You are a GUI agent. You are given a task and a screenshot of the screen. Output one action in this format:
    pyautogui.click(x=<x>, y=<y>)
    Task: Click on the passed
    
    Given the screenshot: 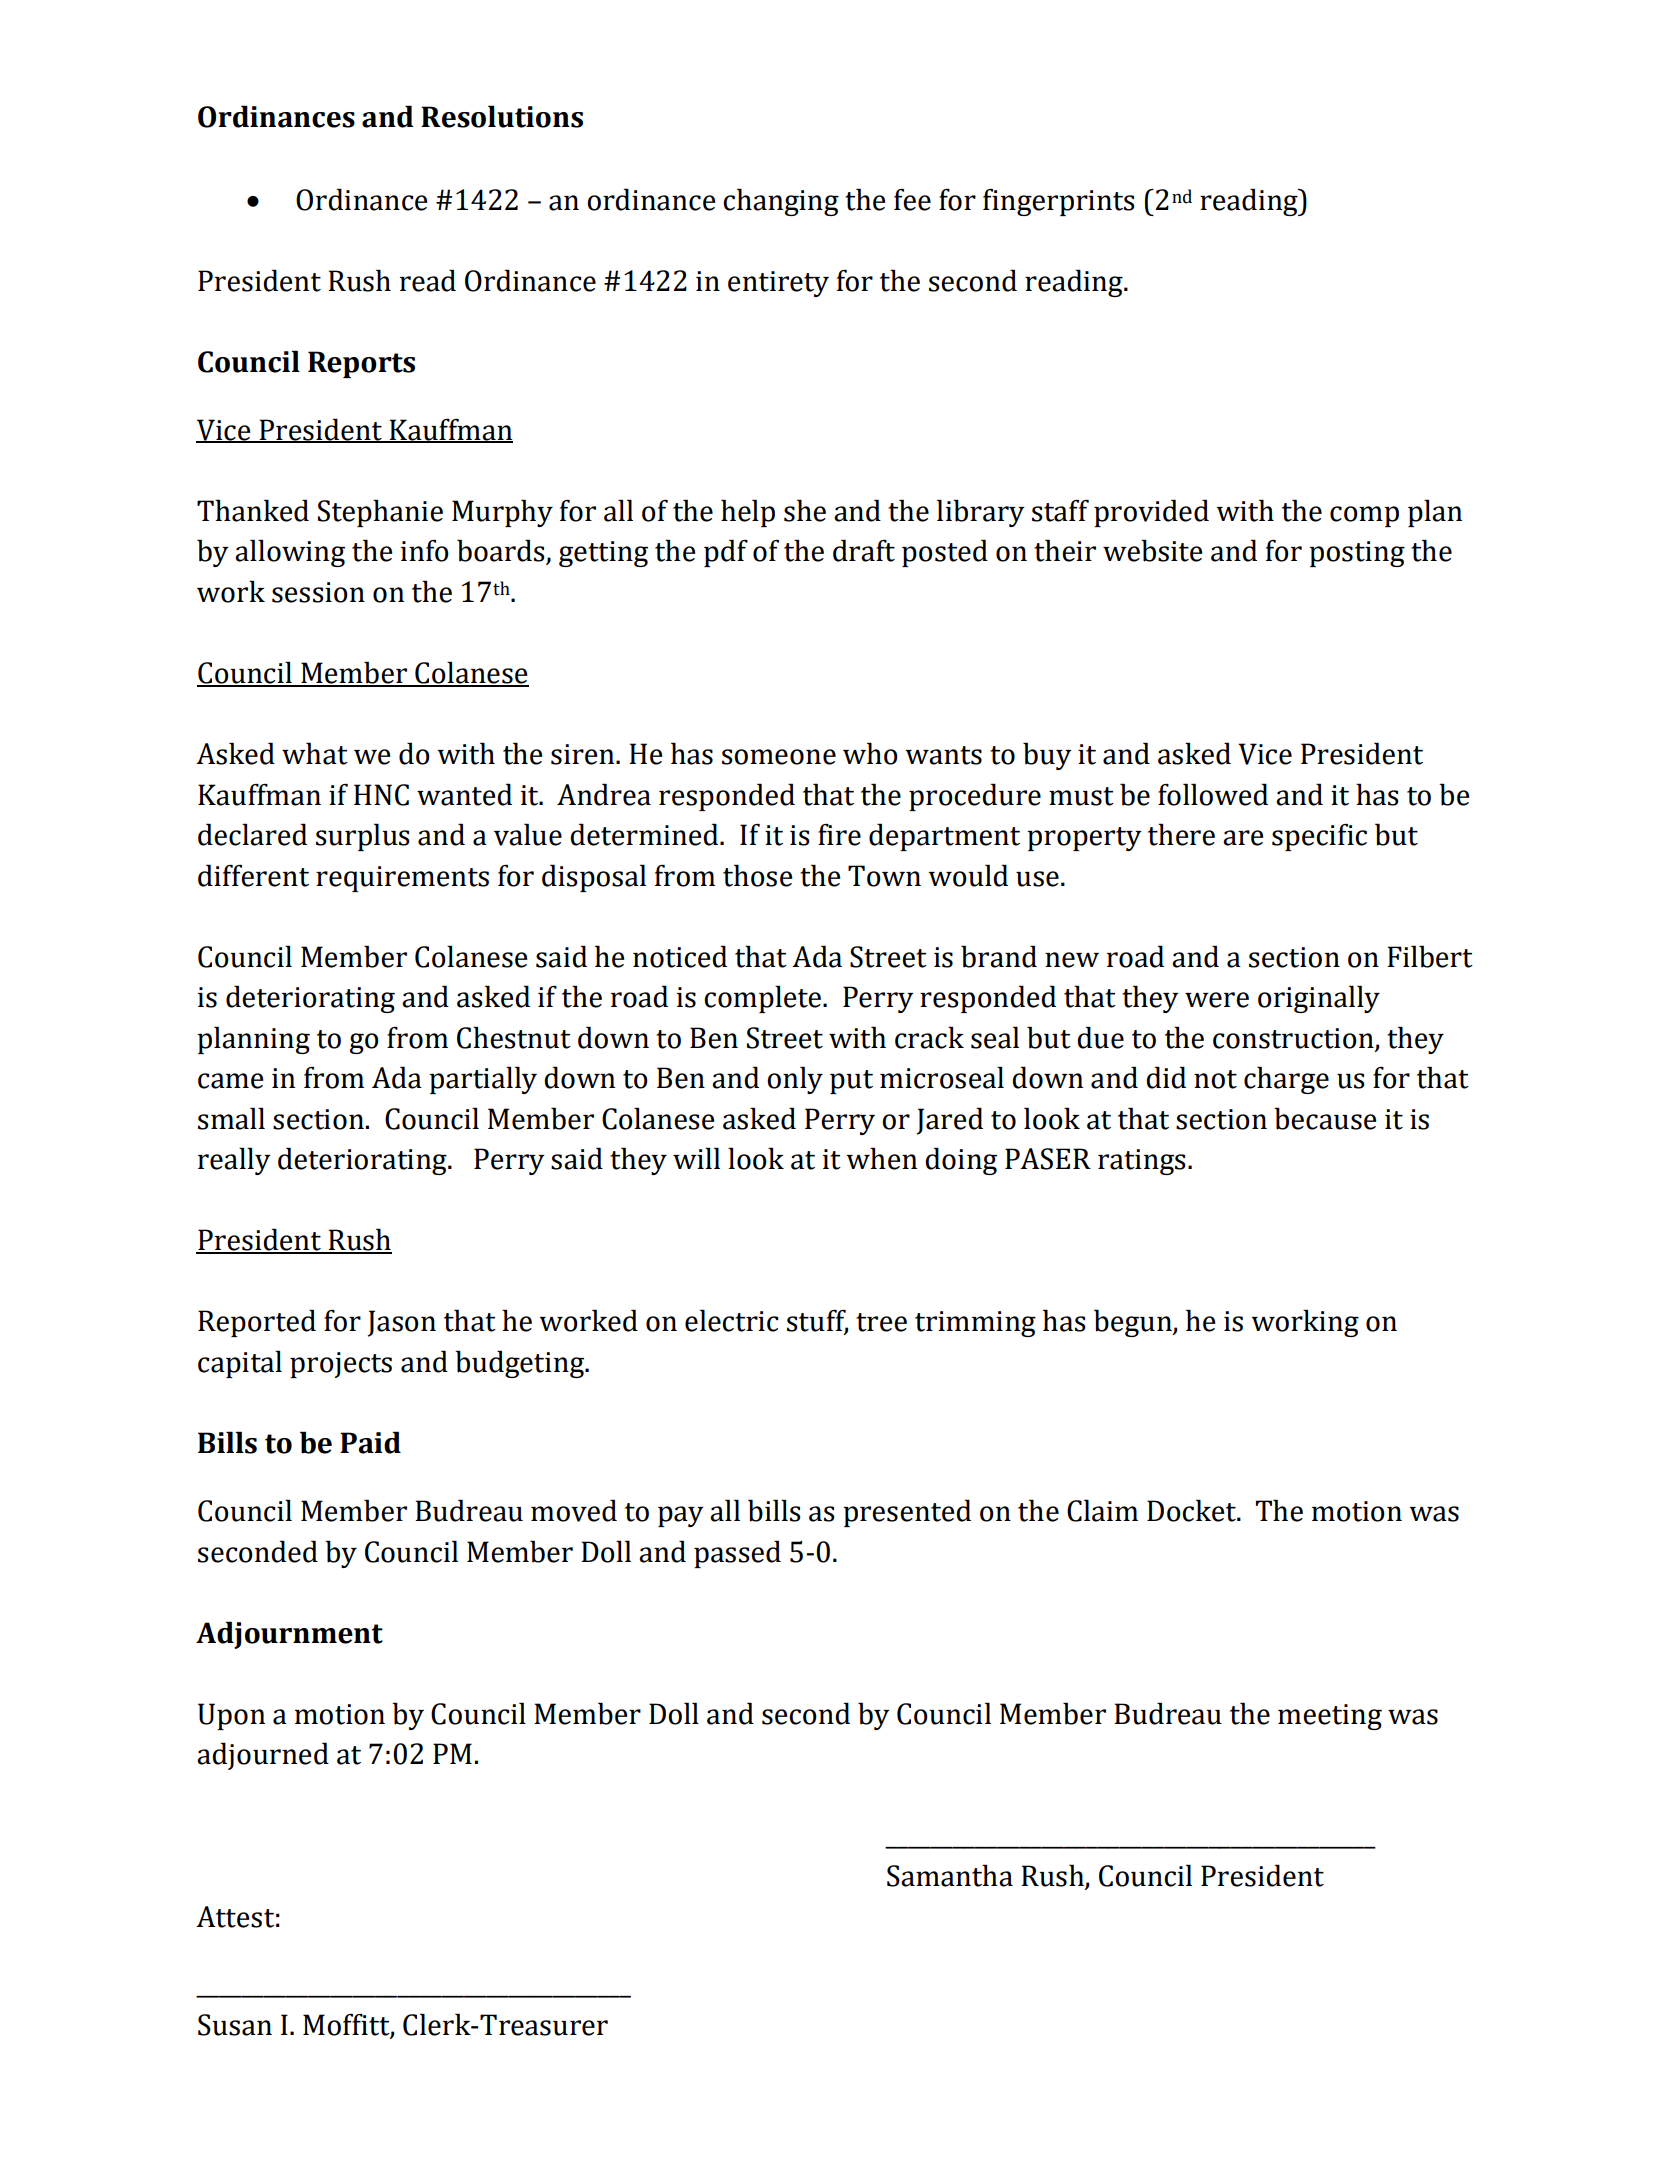 What is the action you would take?
    pyautogui.click(x=737, y=1554)
